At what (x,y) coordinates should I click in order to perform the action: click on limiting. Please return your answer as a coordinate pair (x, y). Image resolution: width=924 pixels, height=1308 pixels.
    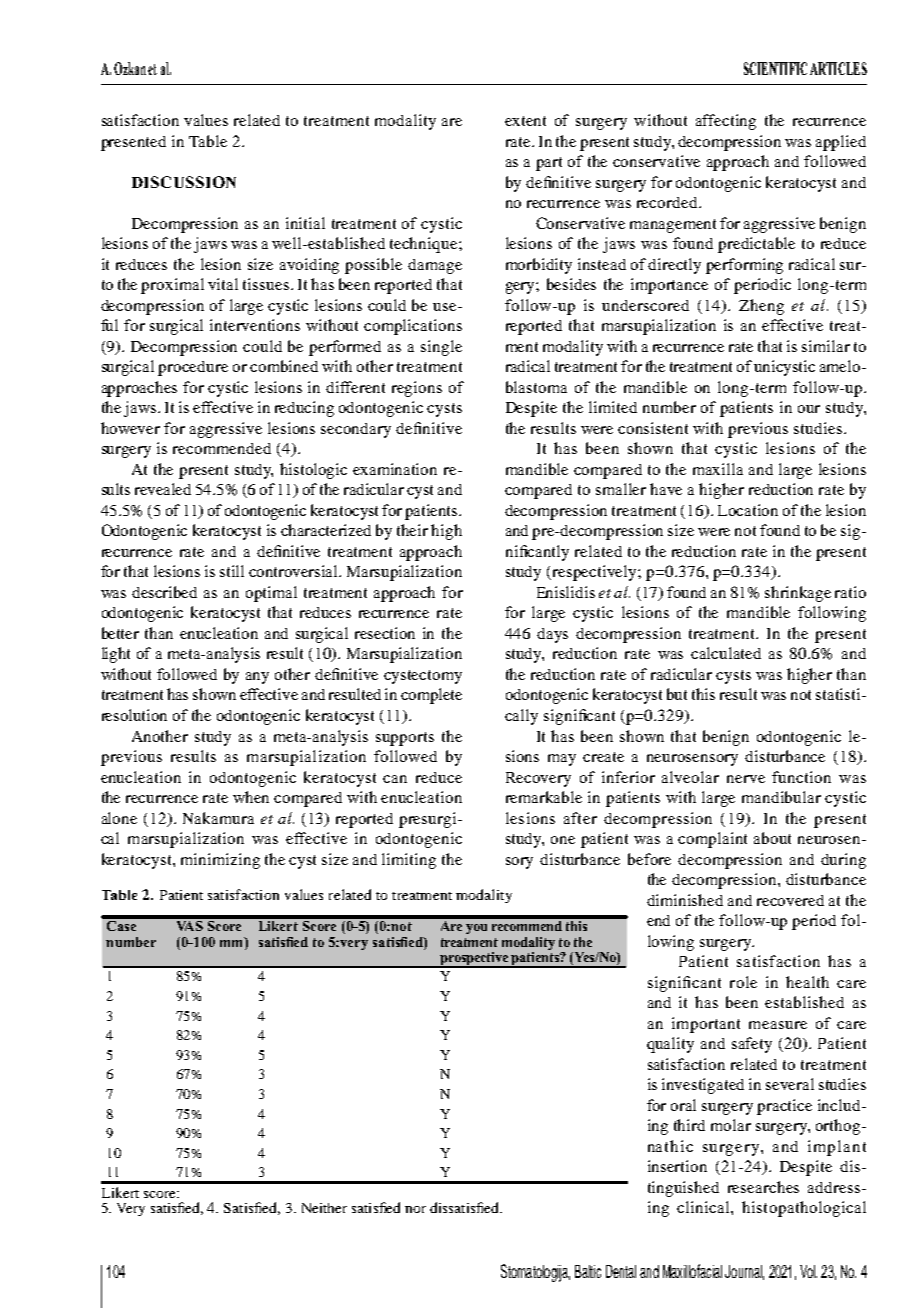
    Looking at the image, I should click on (409, 861).
